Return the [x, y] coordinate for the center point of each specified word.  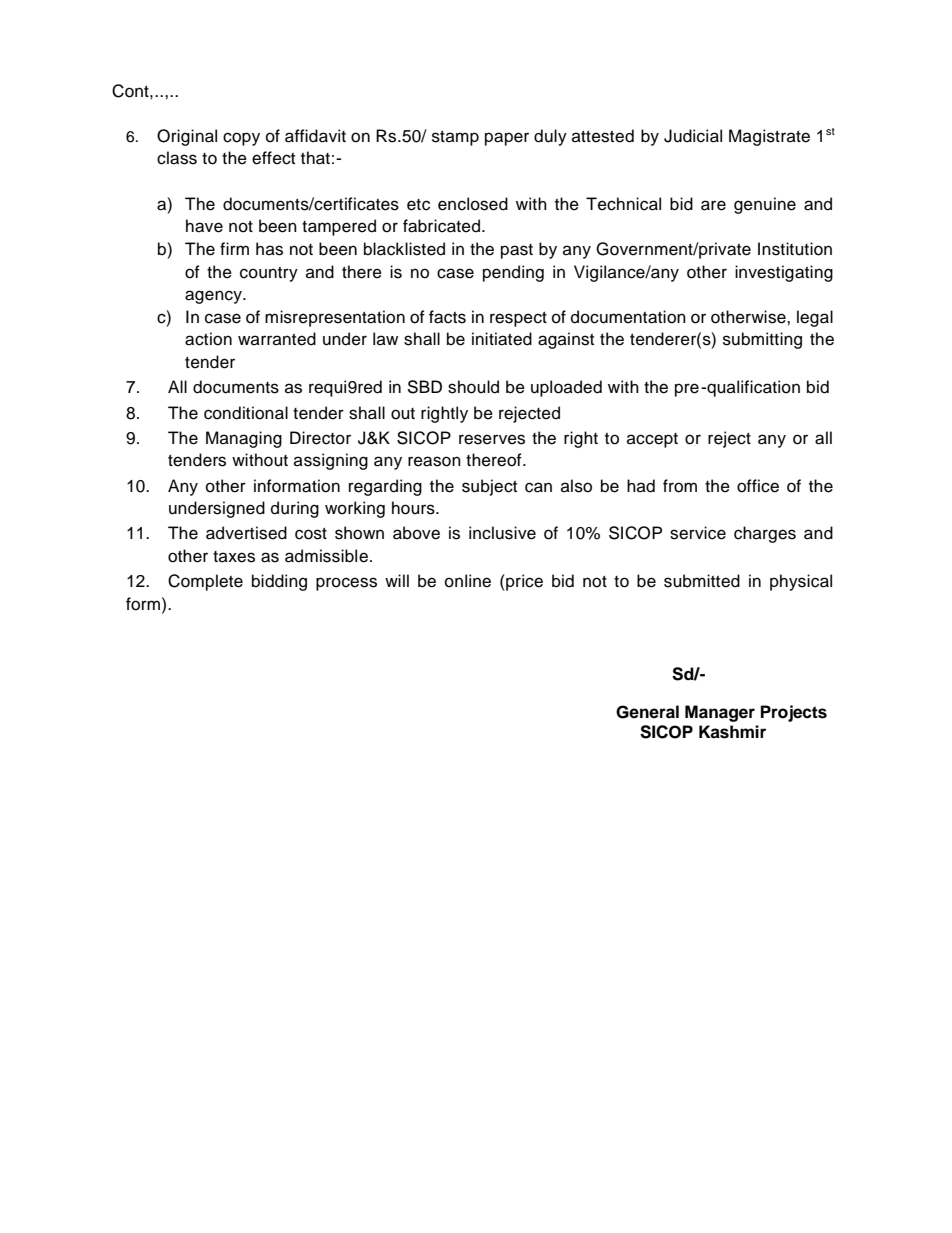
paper [507, 139]
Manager [720, 713]
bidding [279, 582]
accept [652, 440]
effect [273, 158]
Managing [244, 439]
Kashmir [732, 732]
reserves [492, 439]
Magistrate [769, 137]
